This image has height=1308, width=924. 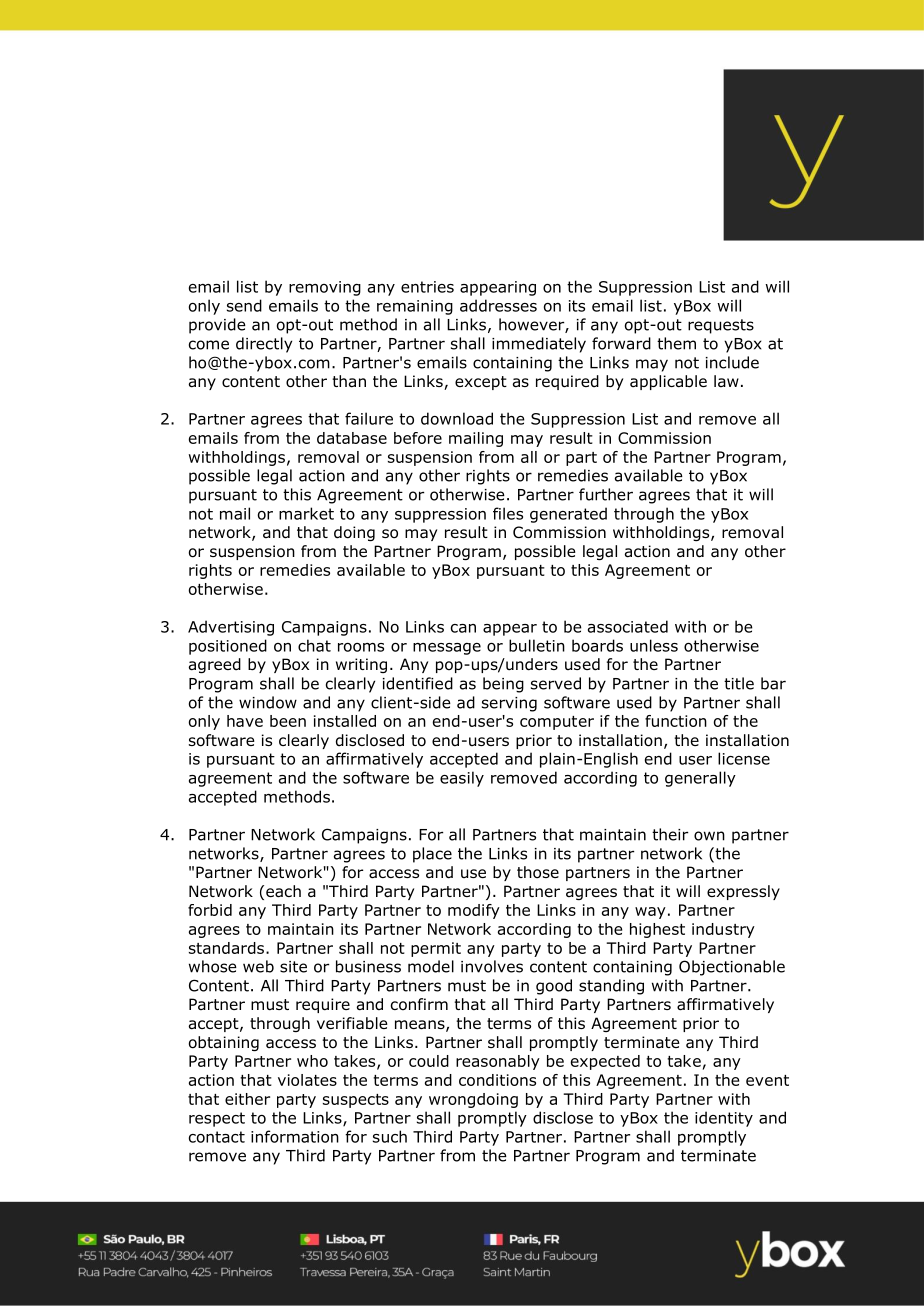 What do you see at coordinates (724, 1119) in the image?
I see `identity` at bounding box center [724, 1119].
